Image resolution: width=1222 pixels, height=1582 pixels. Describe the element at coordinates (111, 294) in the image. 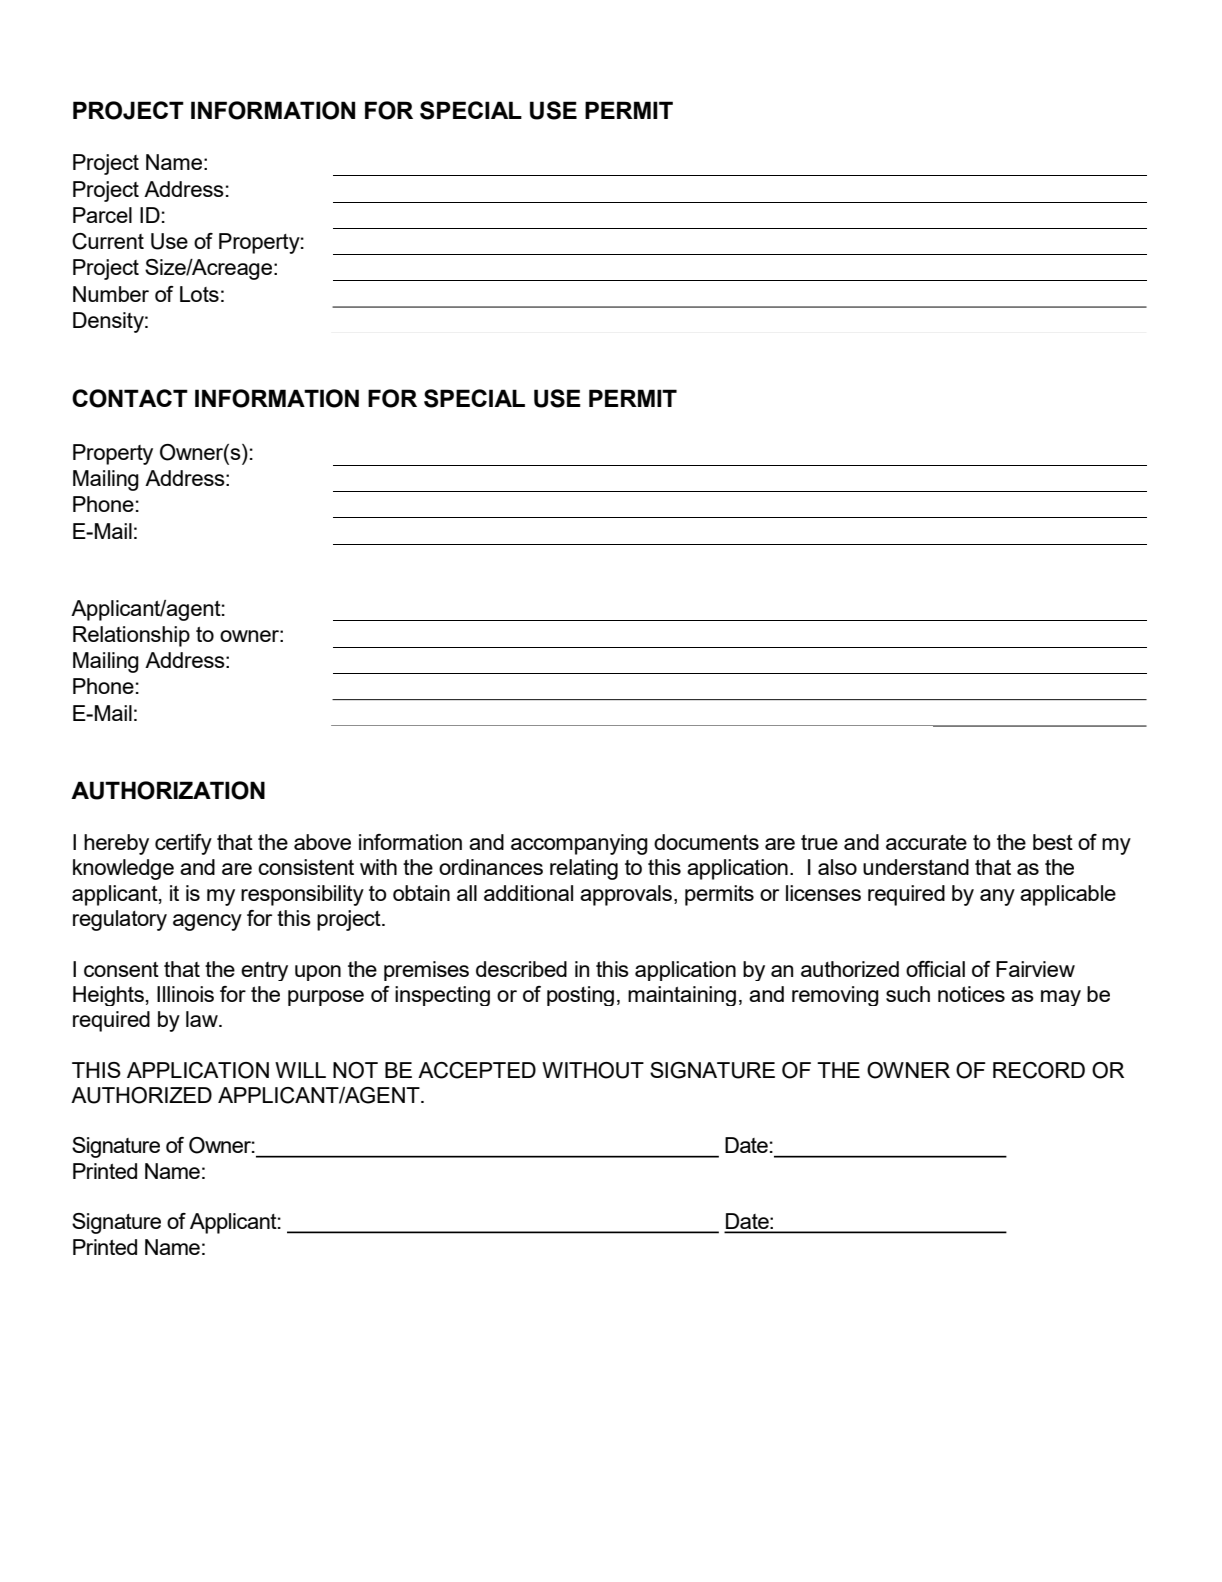

I see `Number` at that location.
